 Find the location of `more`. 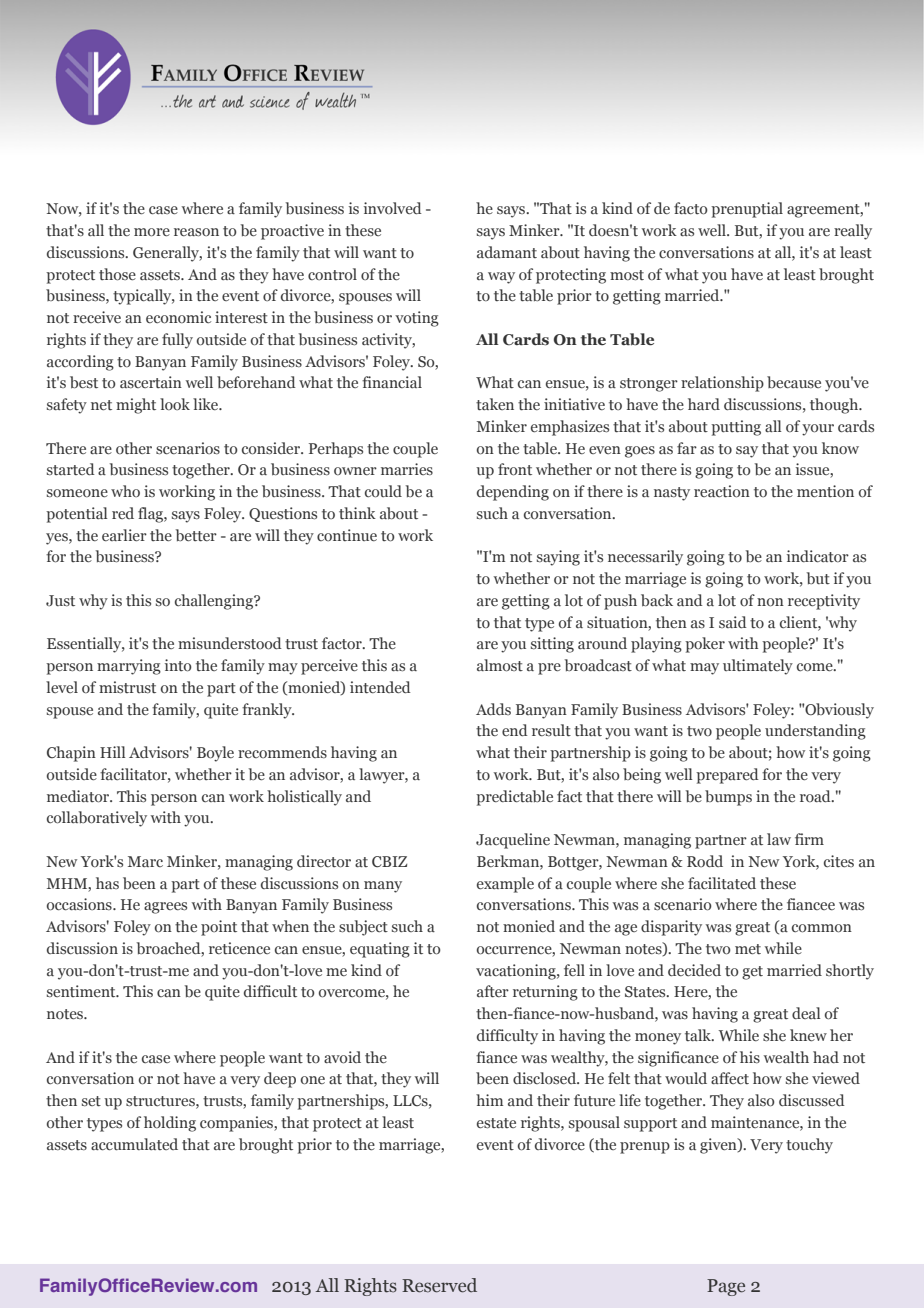

more is located at coordinates (152, 232).
